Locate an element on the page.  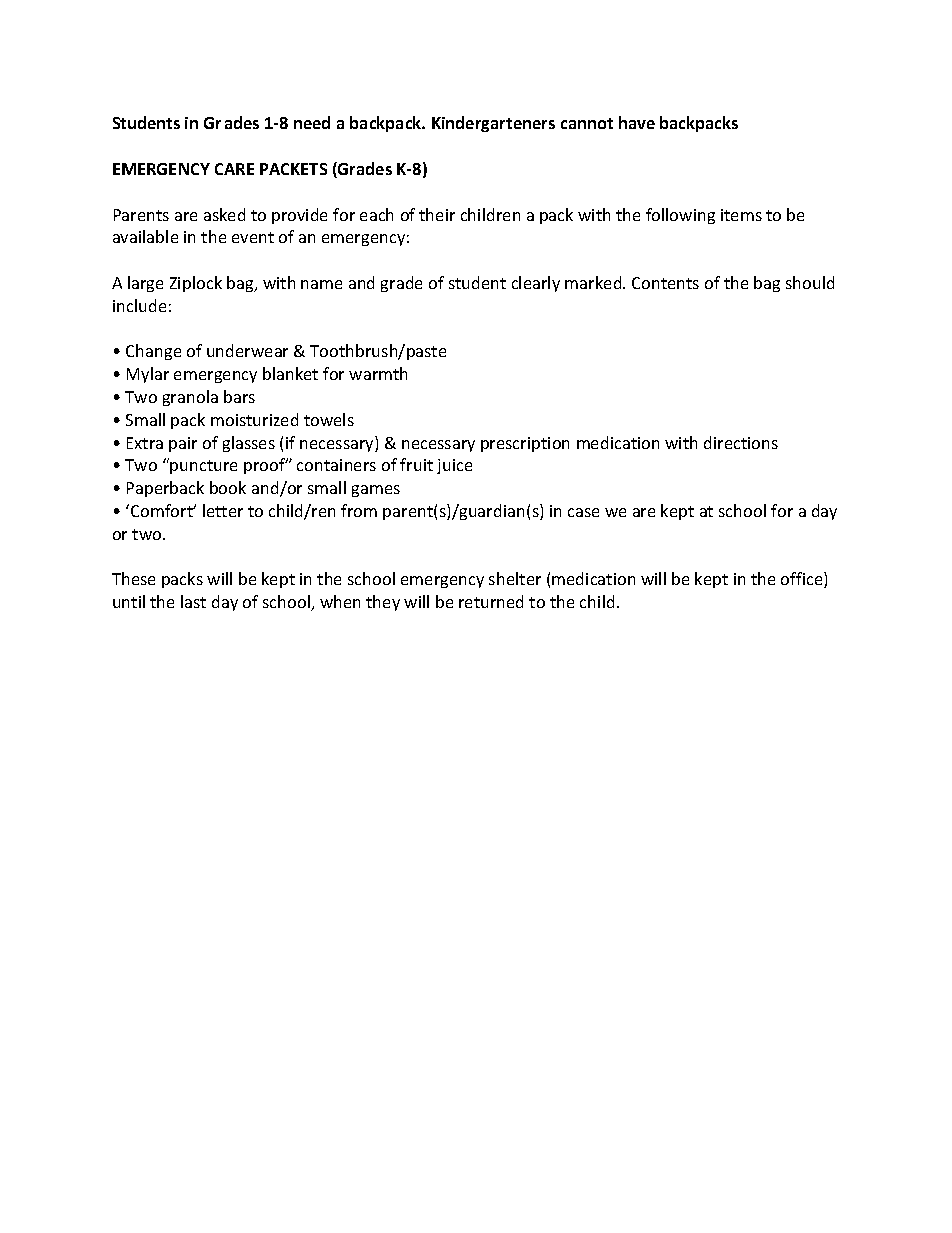
case is located at coordinates (583, 512).
